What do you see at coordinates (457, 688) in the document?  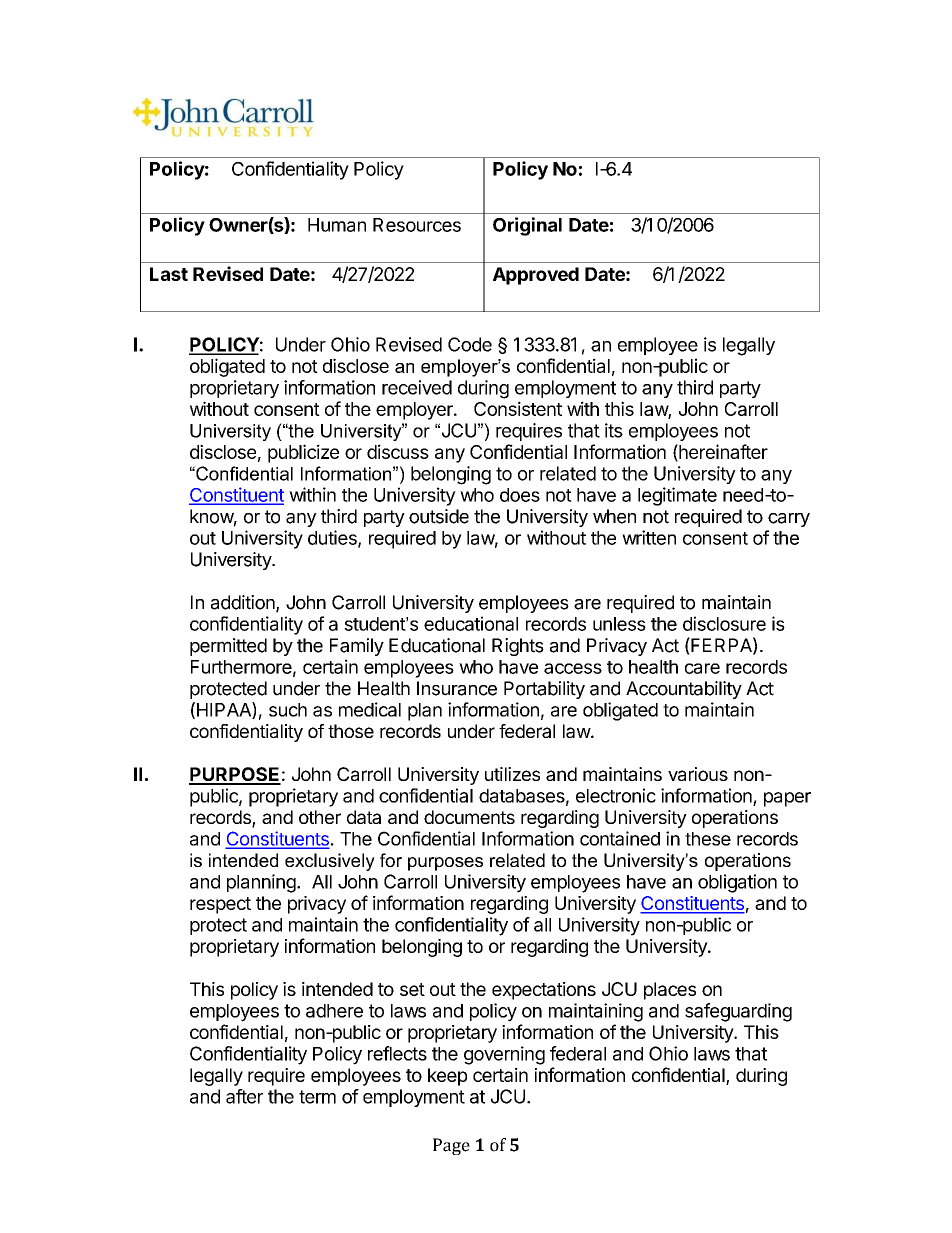 I see `Insurance` at bounding box center [457, 688].
